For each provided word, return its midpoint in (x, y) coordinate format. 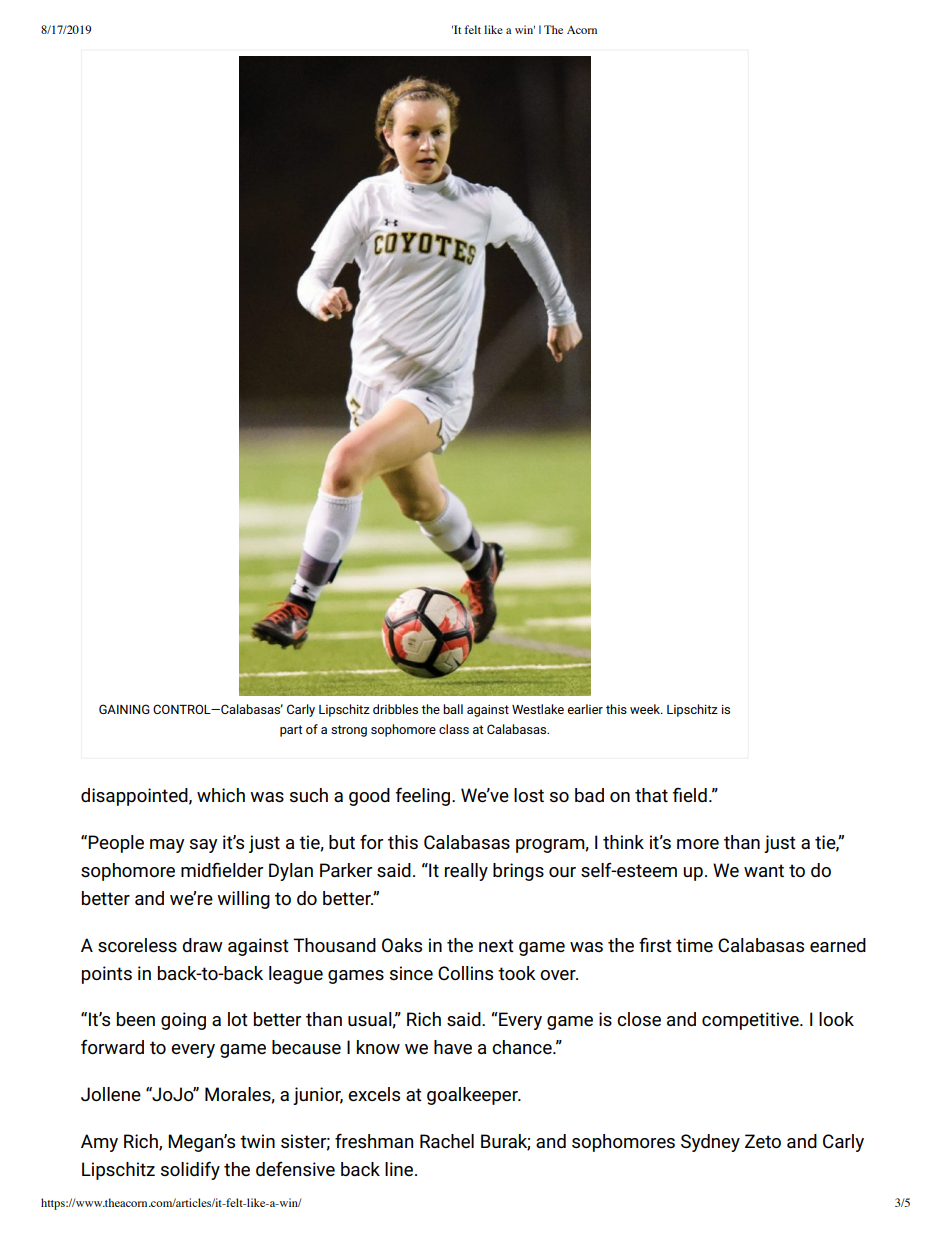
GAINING (124, 709)
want (764, 870)
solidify (190, 1170)
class (454, 729)
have (453, 1047)
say (204, 846)
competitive (751, 1021)
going (183, 1021)
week (646, 709)
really (466, 872)
